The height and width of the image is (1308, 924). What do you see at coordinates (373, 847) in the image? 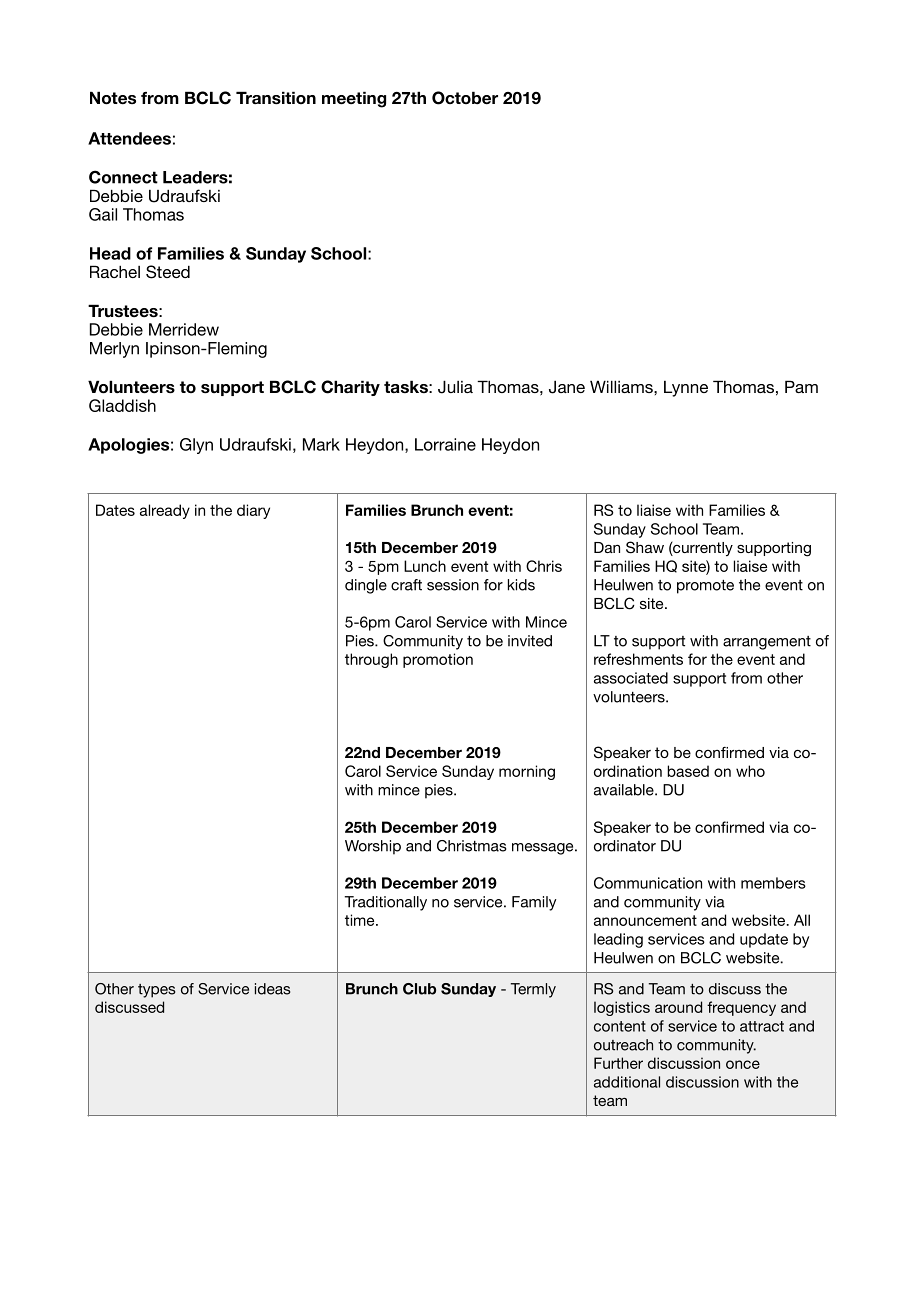
I see `Worship` at bounding box center [373, 847].
